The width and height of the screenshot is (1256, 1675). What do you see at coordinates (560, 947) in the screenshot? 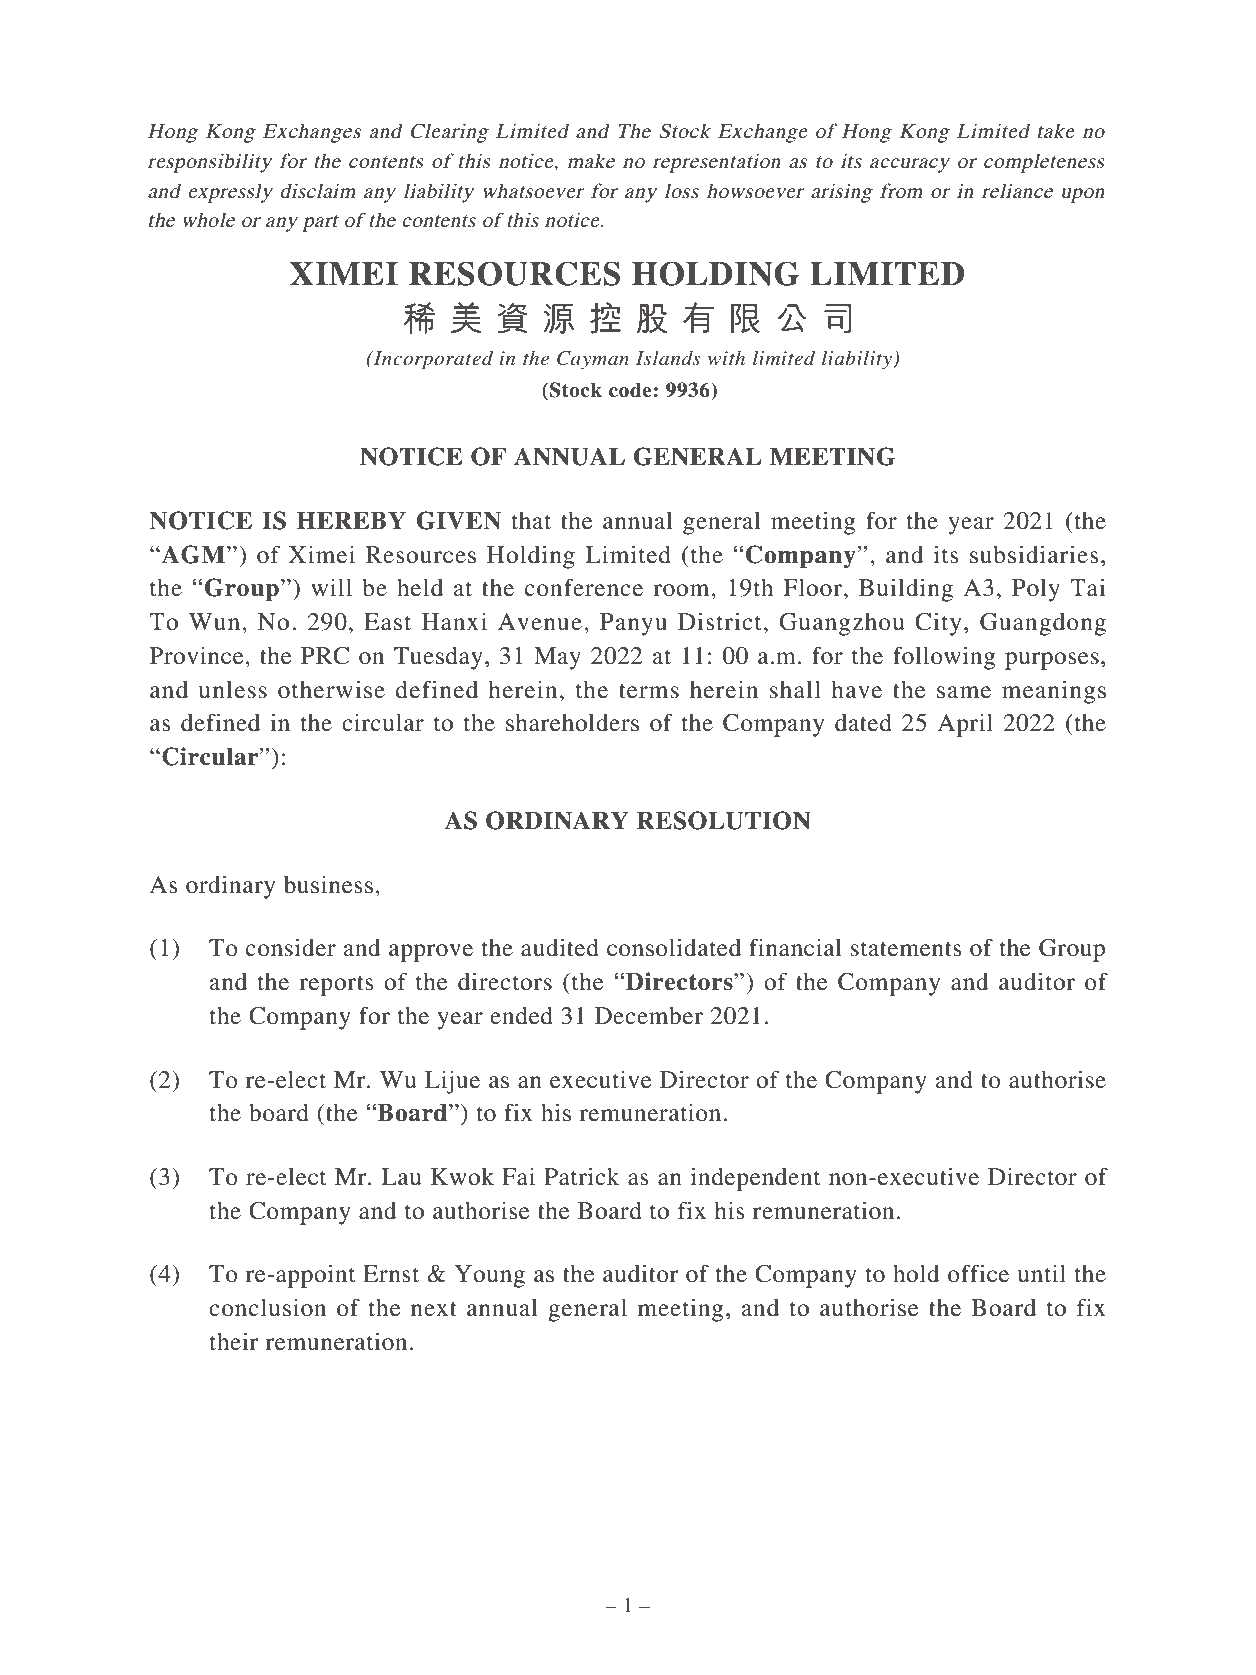
I see `audited` at bounding box center [560, 947].
